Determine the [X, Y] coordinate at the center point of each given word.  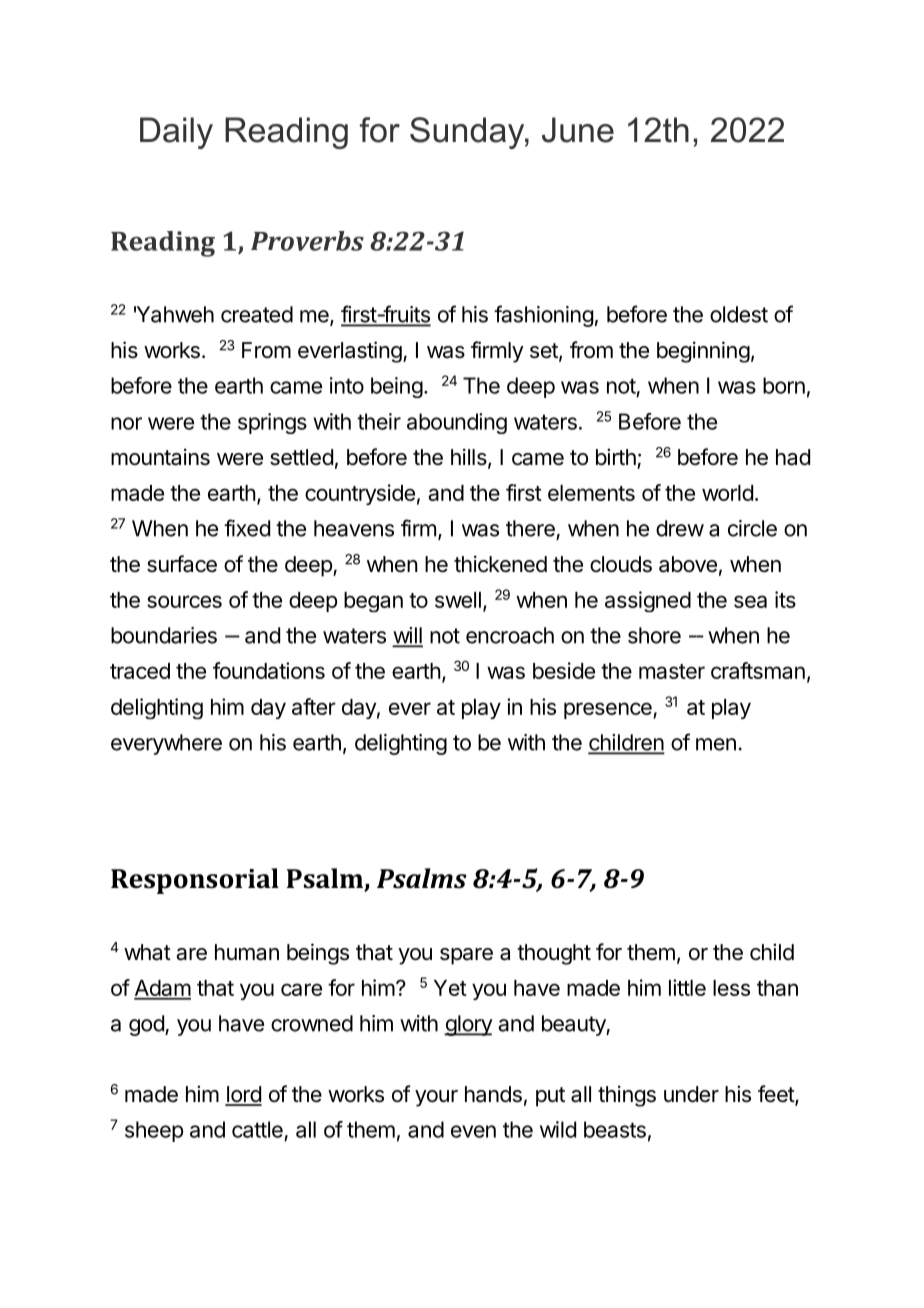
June [578, 130]
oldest [739, 314]
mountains [160, 457]
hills [469, 457]
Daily [176, 133]
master [672, 671]
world [727, 493]
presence [609, 710]
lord [243, 1095]
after [314, 706]
